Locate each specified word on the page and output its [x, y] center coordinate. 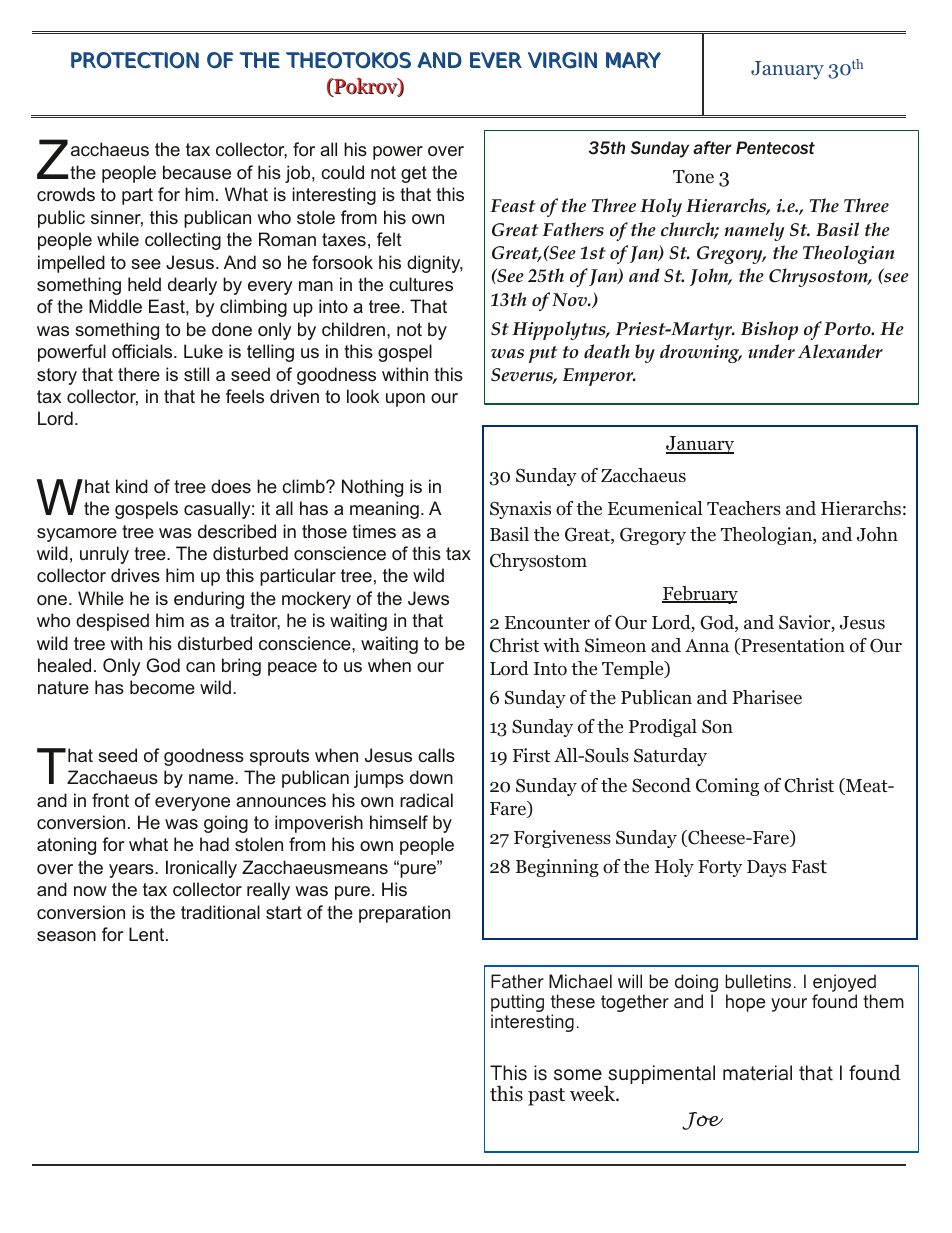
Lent [148, 934]
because [197, 172]
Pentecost [775, 148]
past [546, 1097]
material [757, 1073]
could [342, 172]
